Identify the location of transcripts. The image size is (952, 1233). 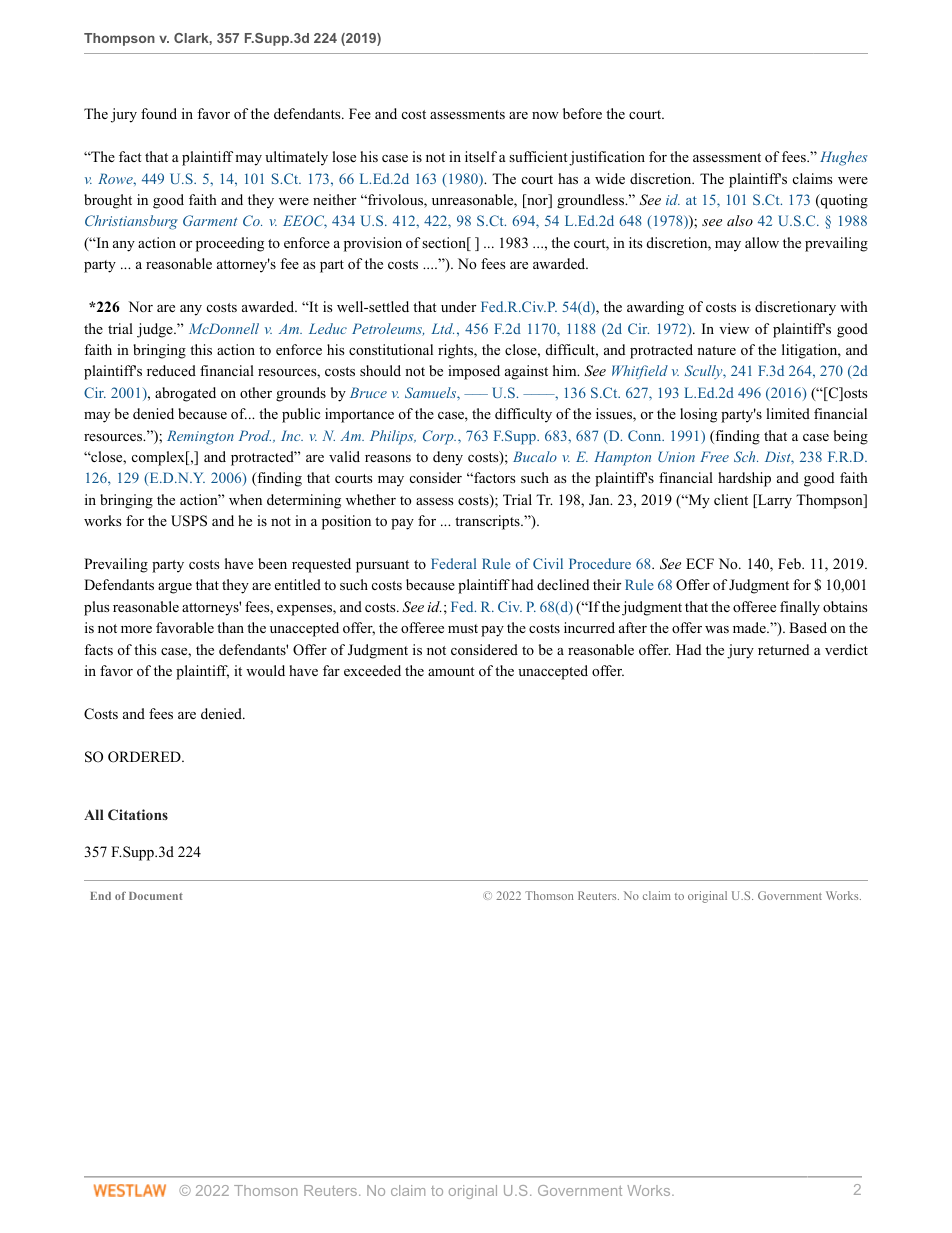
(488, 522).
